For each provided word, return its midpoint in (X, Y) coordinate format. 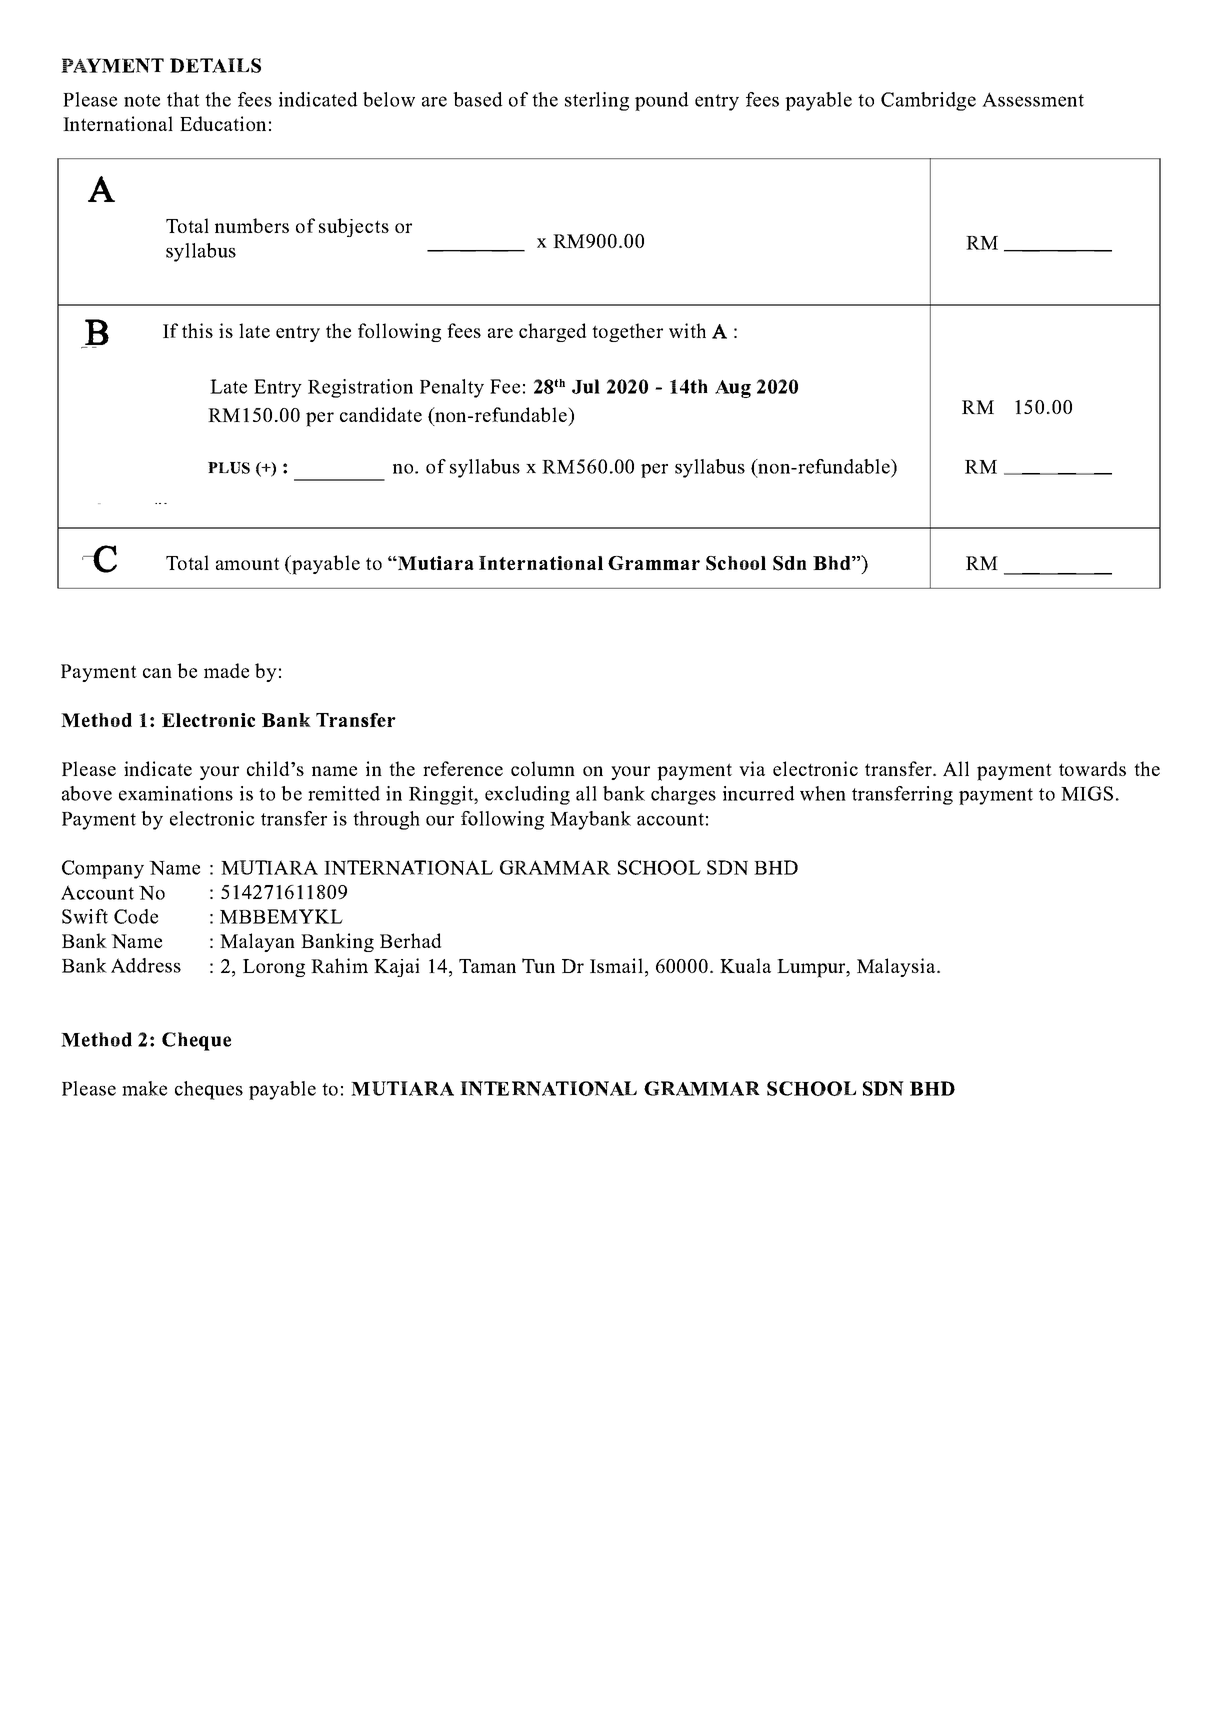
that (183, 99)
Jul (586, 386)
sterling (597, 101)
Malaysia (897, 967)
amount (248, 564)
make (144, 1088)
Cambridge (928, 101)
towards (1092, 768)
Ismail (618, 965)
